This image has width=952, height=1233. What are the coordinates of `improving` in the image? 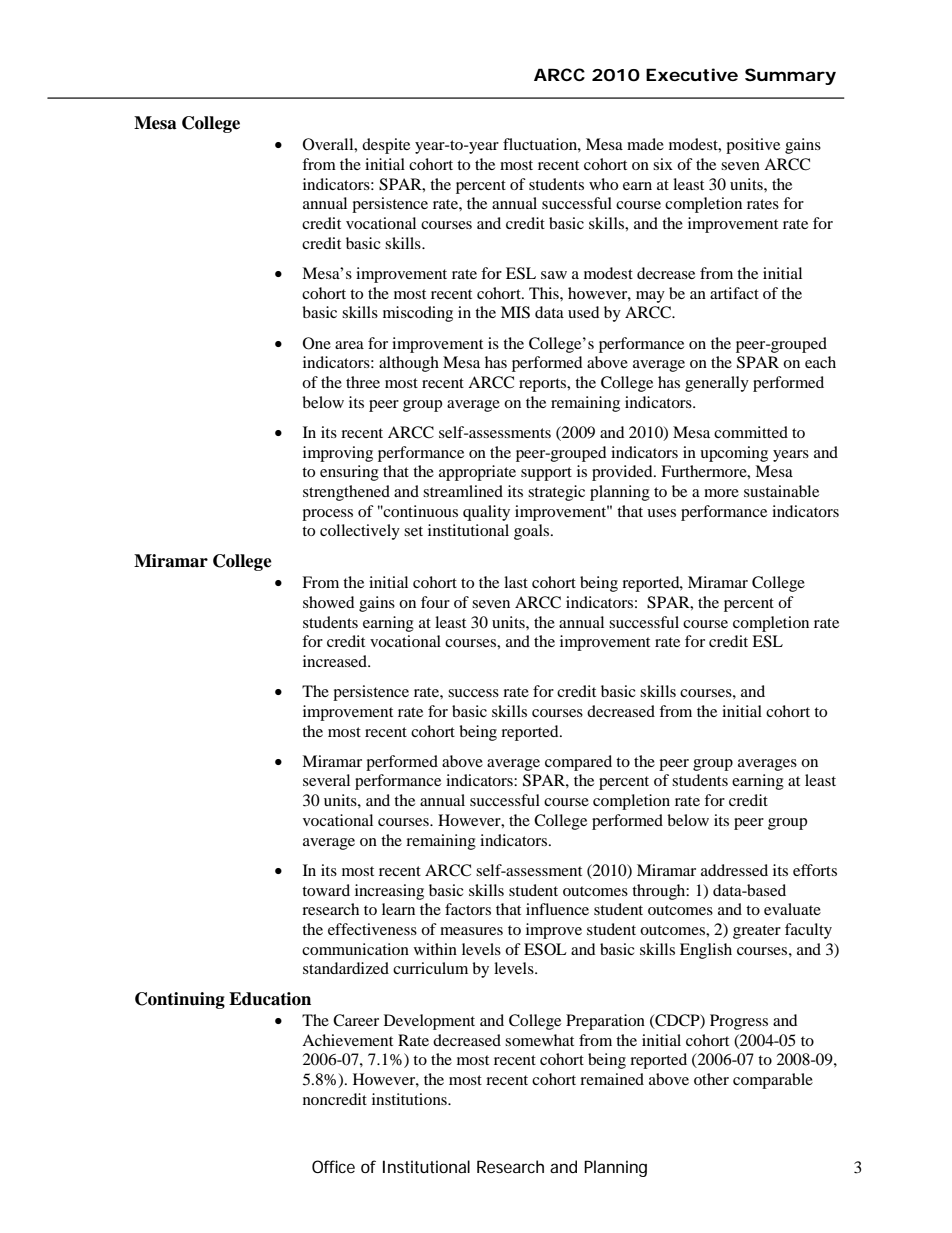 It's located at (338, 454).
